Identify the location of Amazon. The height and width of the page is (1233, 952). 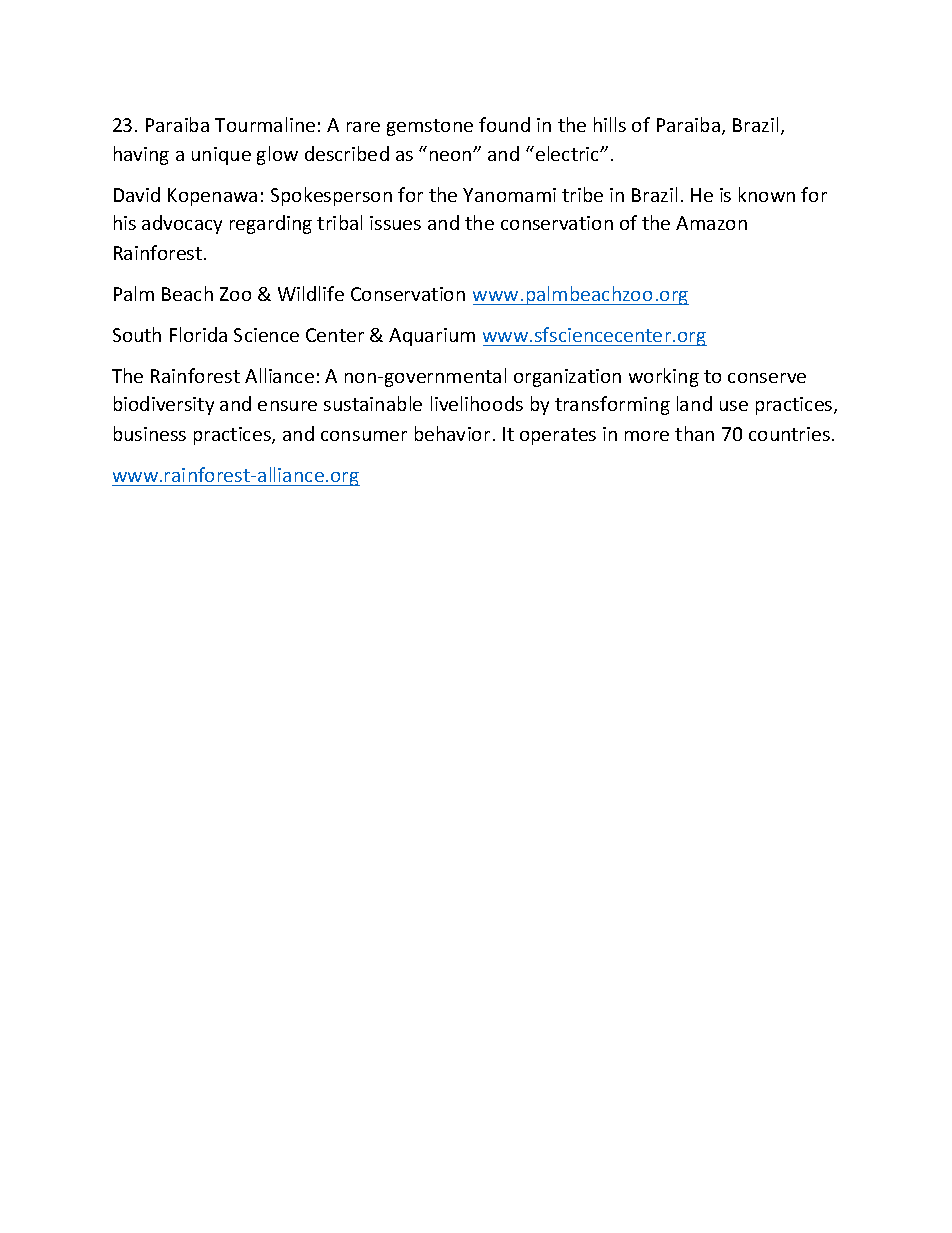
(711, 223).
